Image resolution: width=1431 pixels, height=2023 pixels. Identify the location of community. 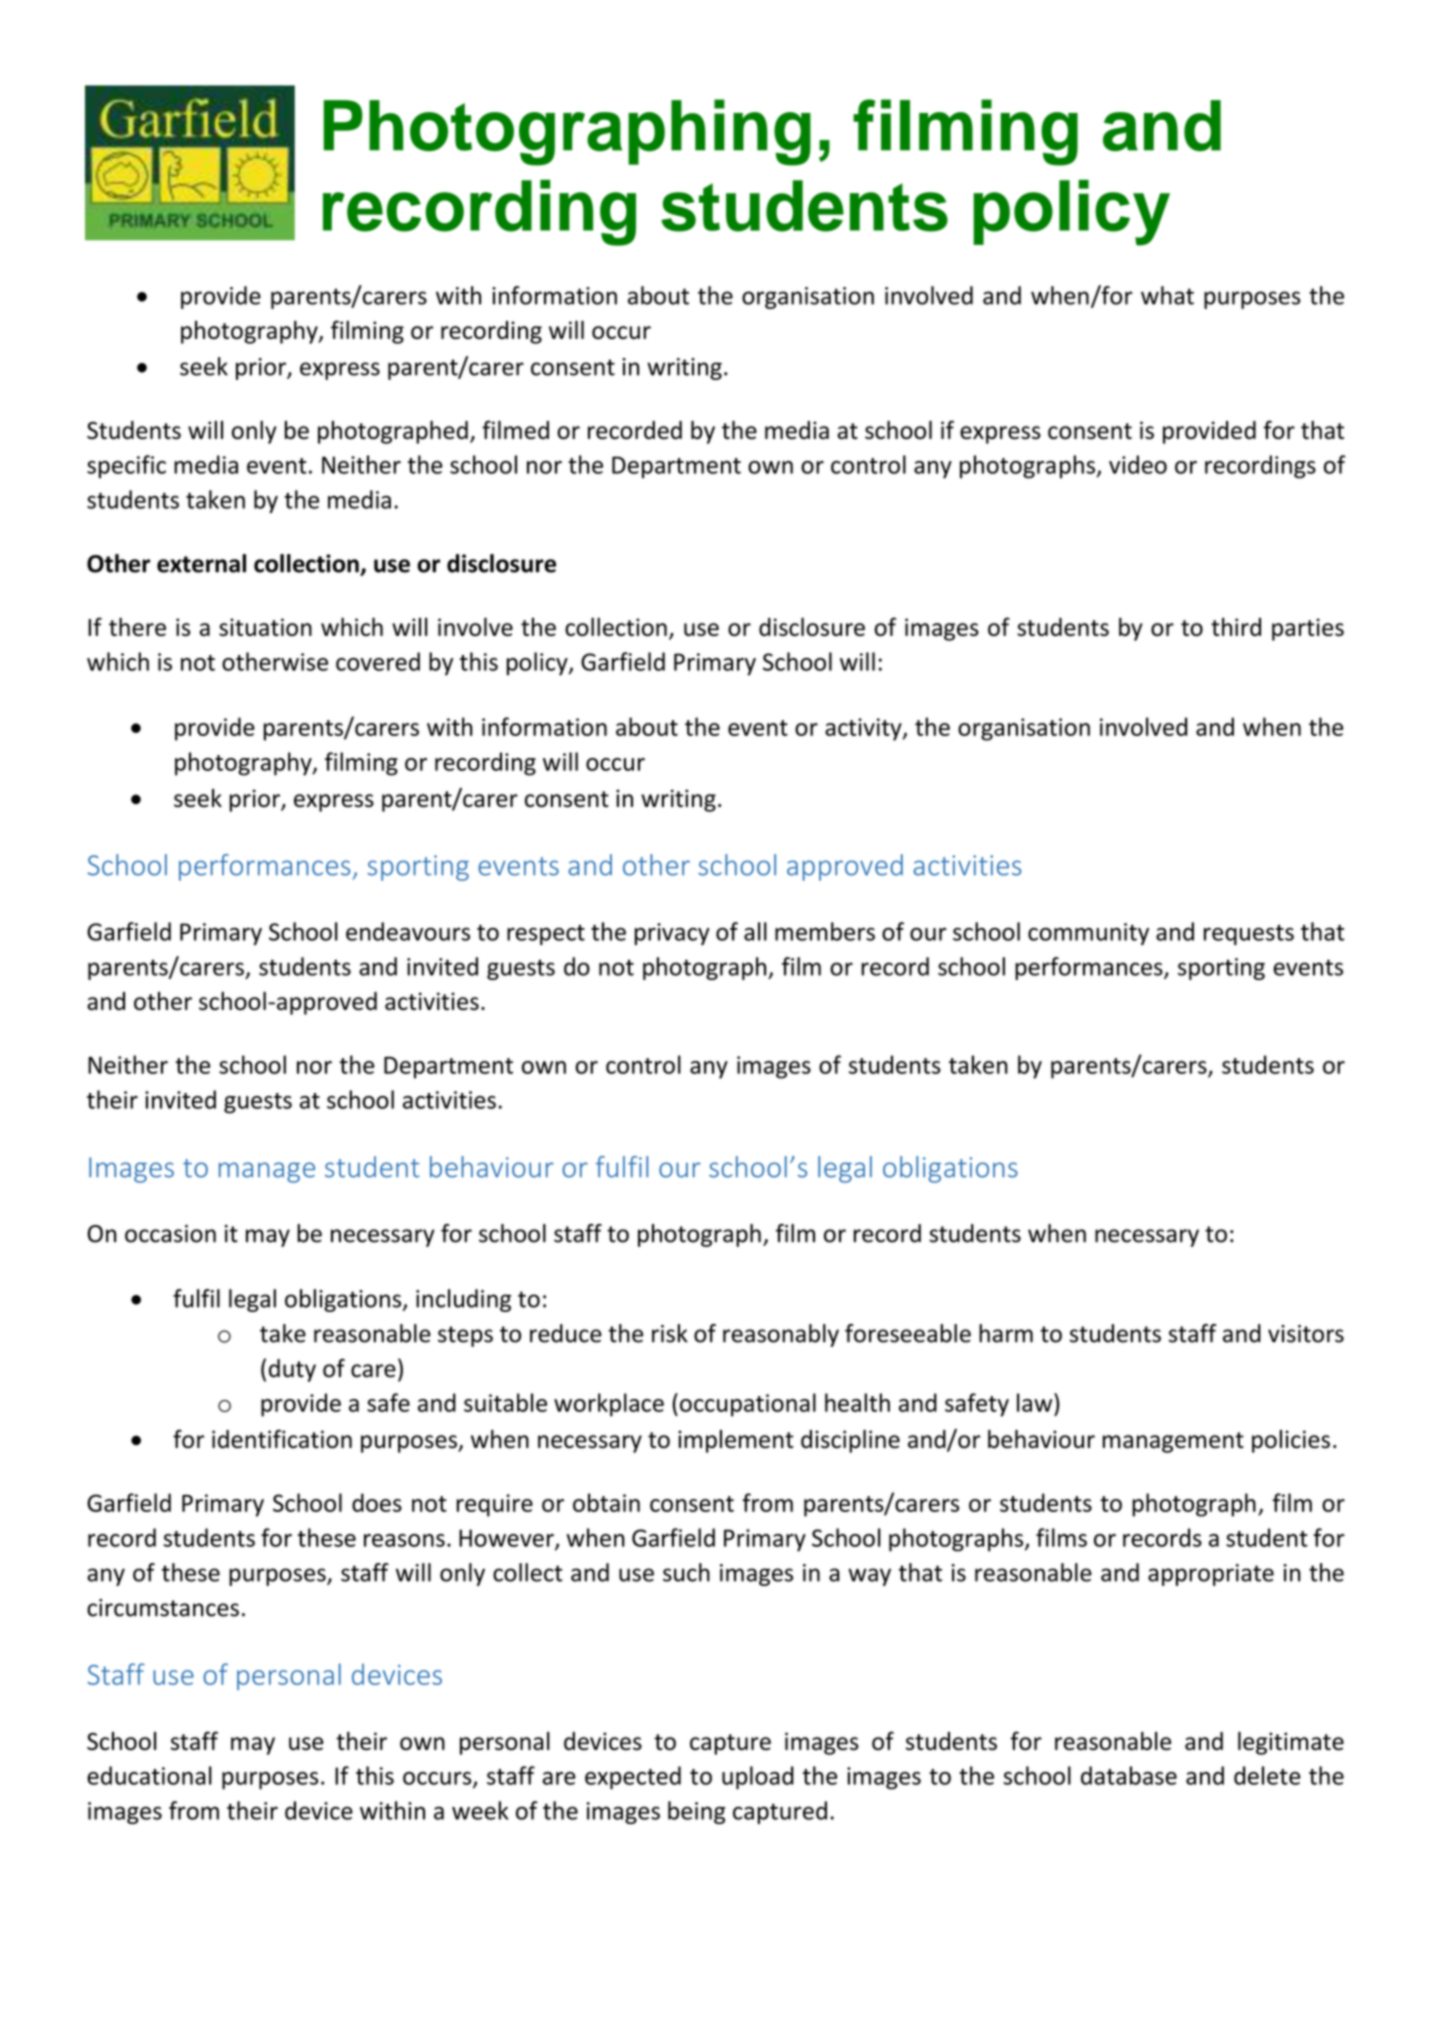
(1088, 934).
